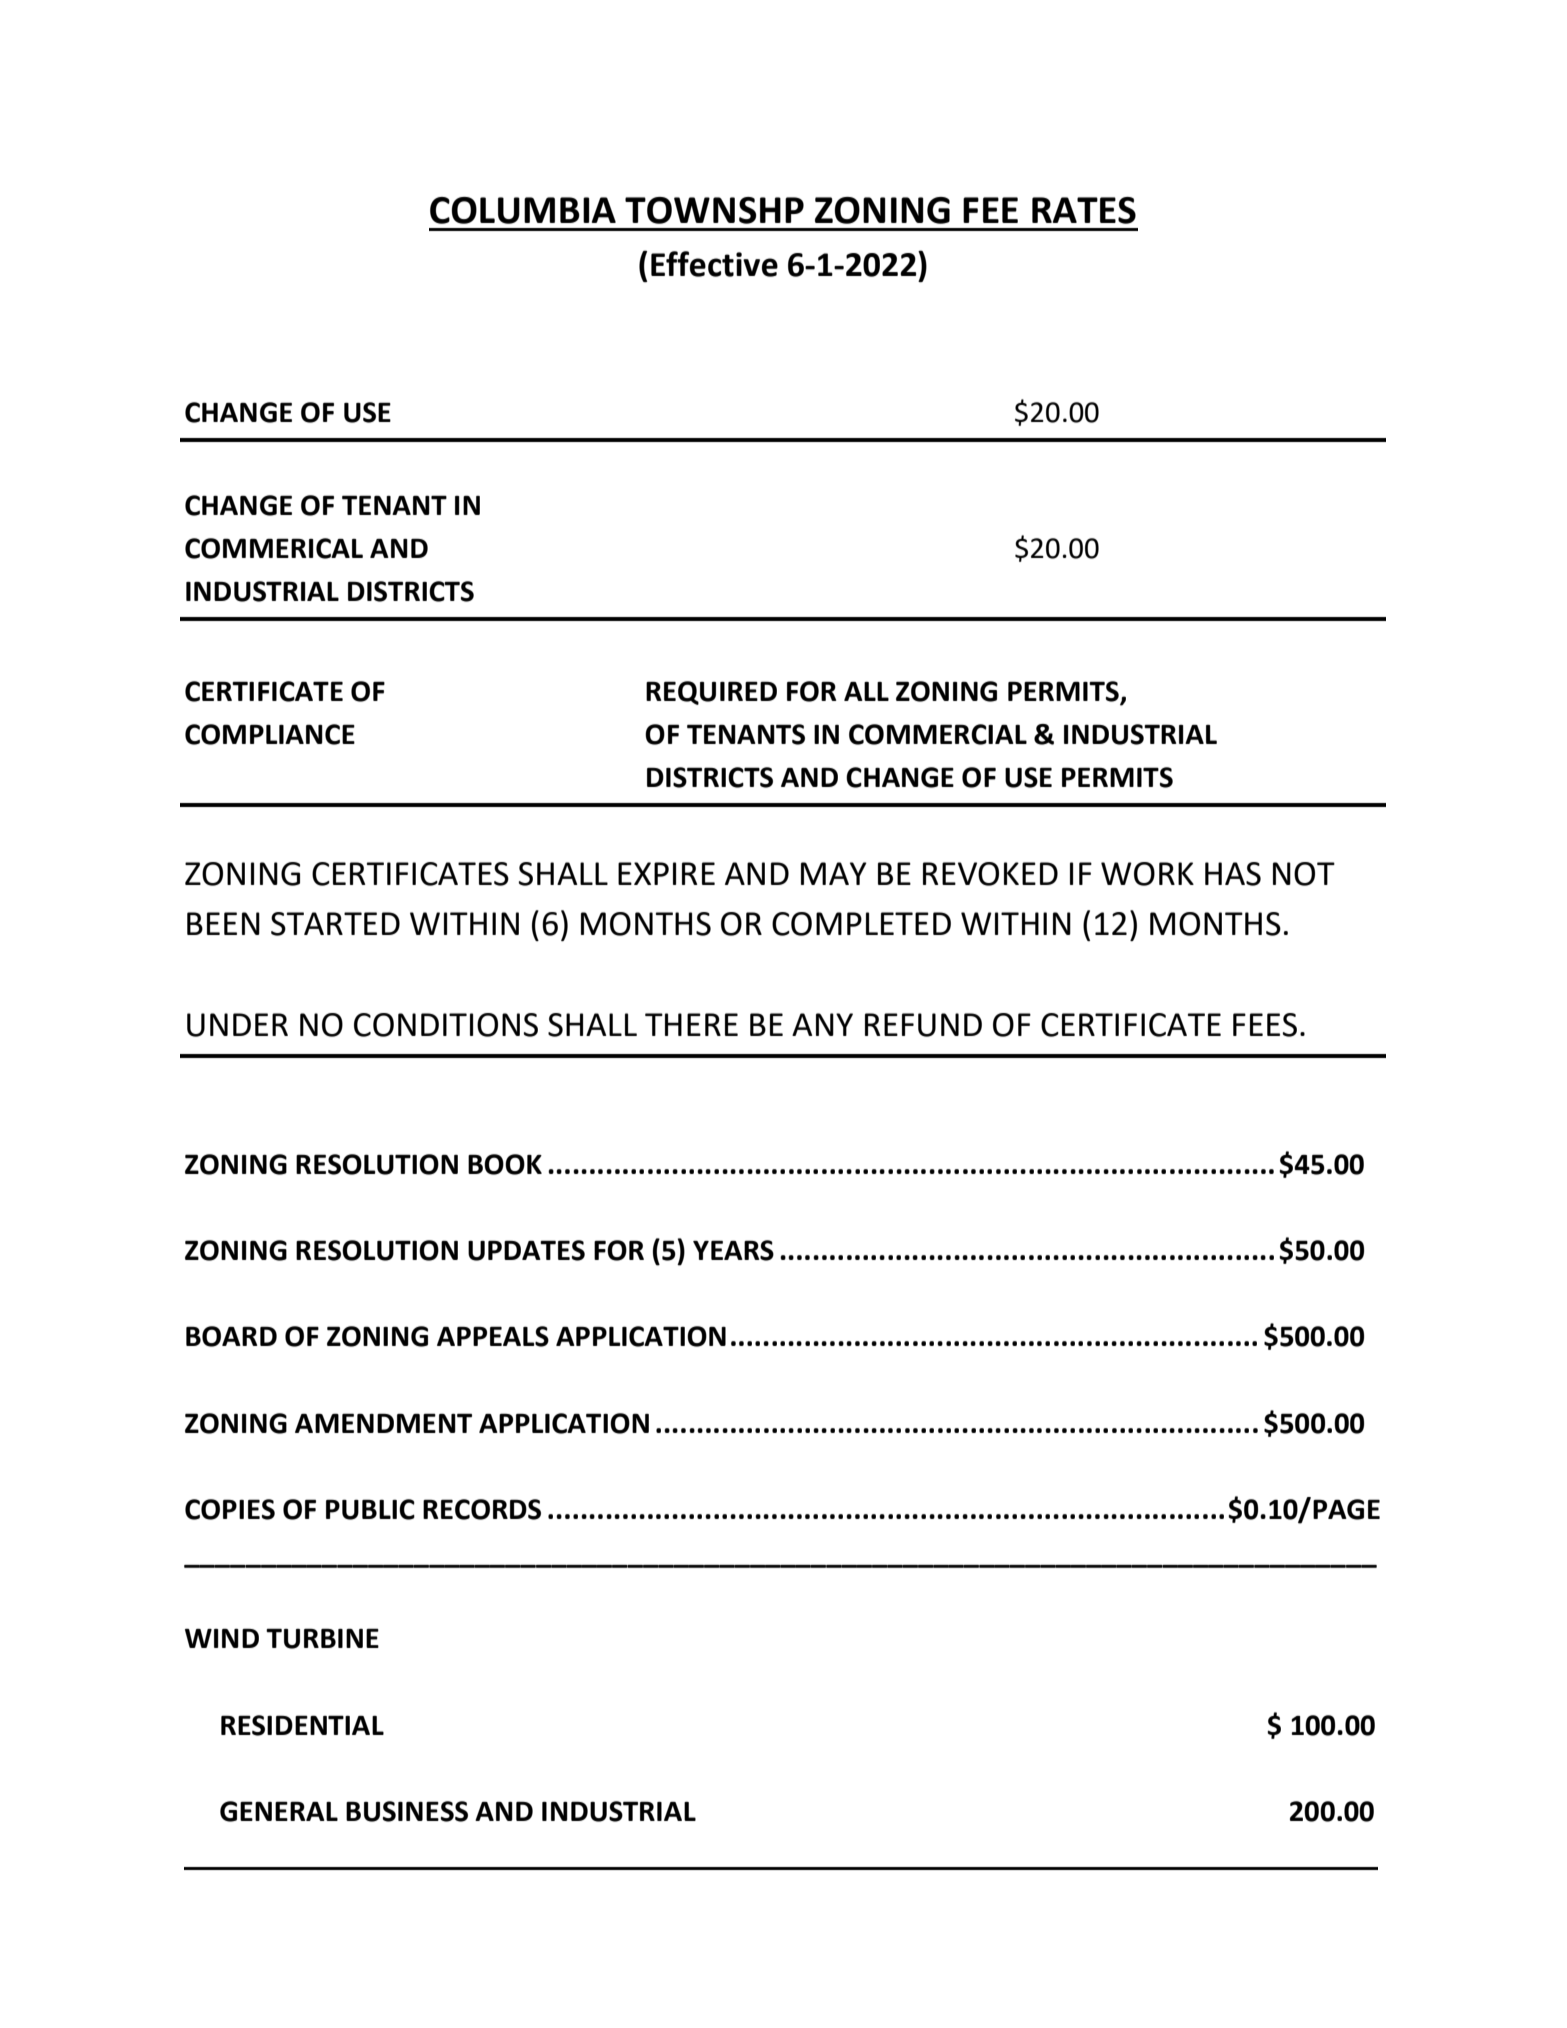 The image size is (1567, 2028). Describe the element at coordinates (822, 1024) in the screenshot. I see `ANY` at that location.
